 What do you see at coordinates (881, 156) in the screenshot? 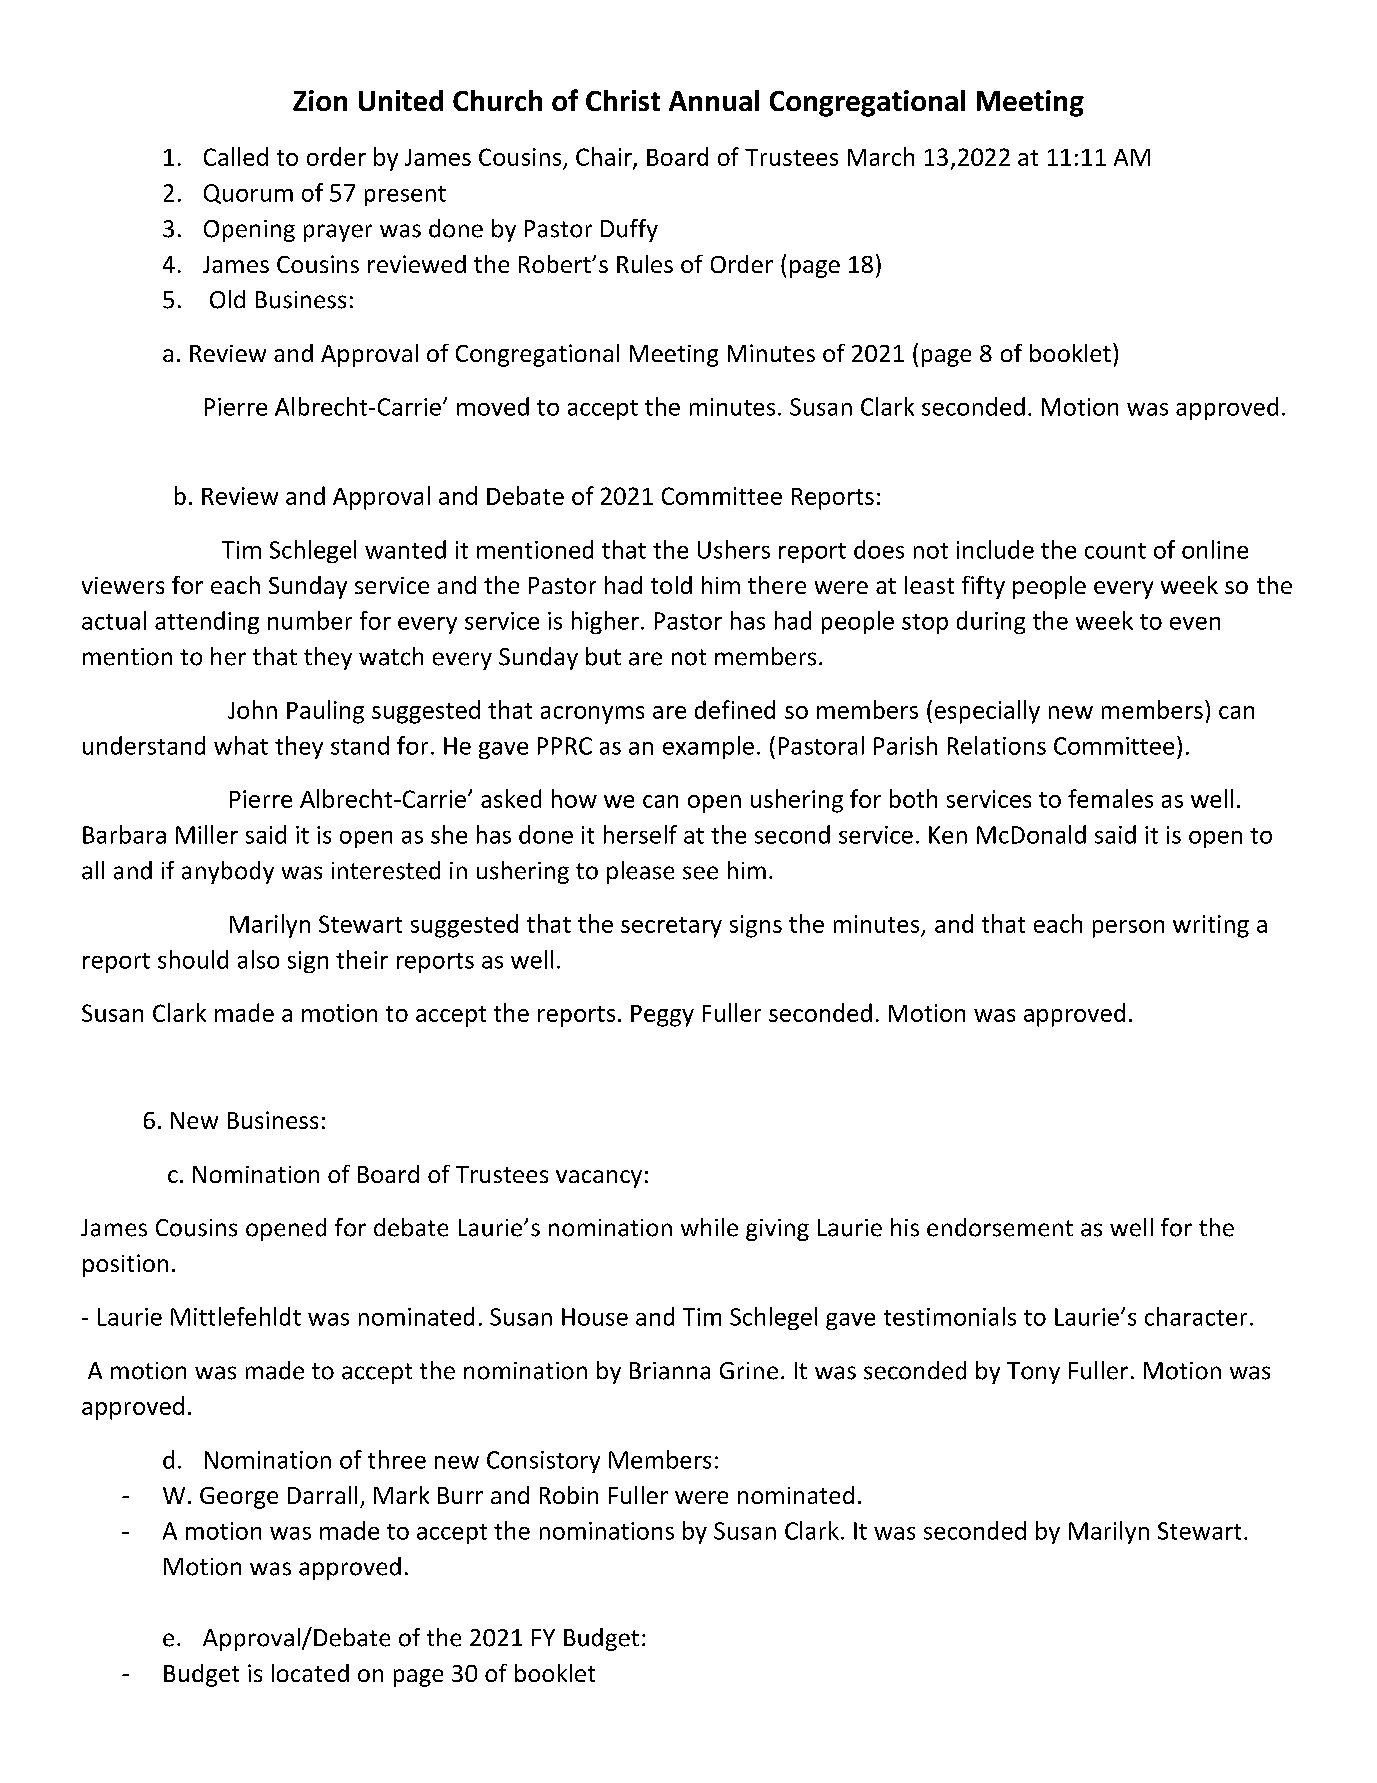
I see `March` at bounding box center [881, 156].
